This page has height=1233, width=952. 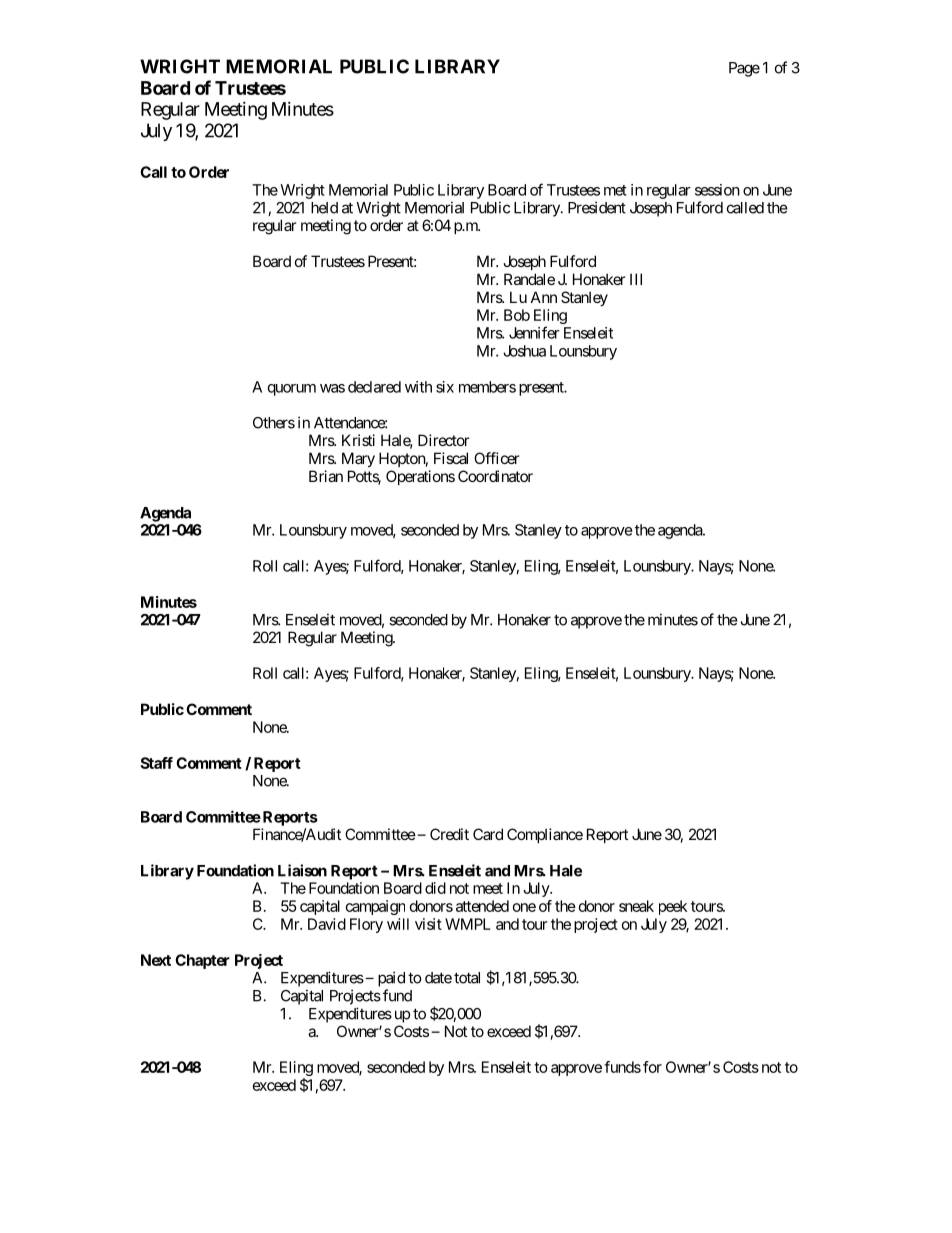 What do you see at coordinates (445, 387) in the page?
I see `six` at bounding box center [445, 387].
